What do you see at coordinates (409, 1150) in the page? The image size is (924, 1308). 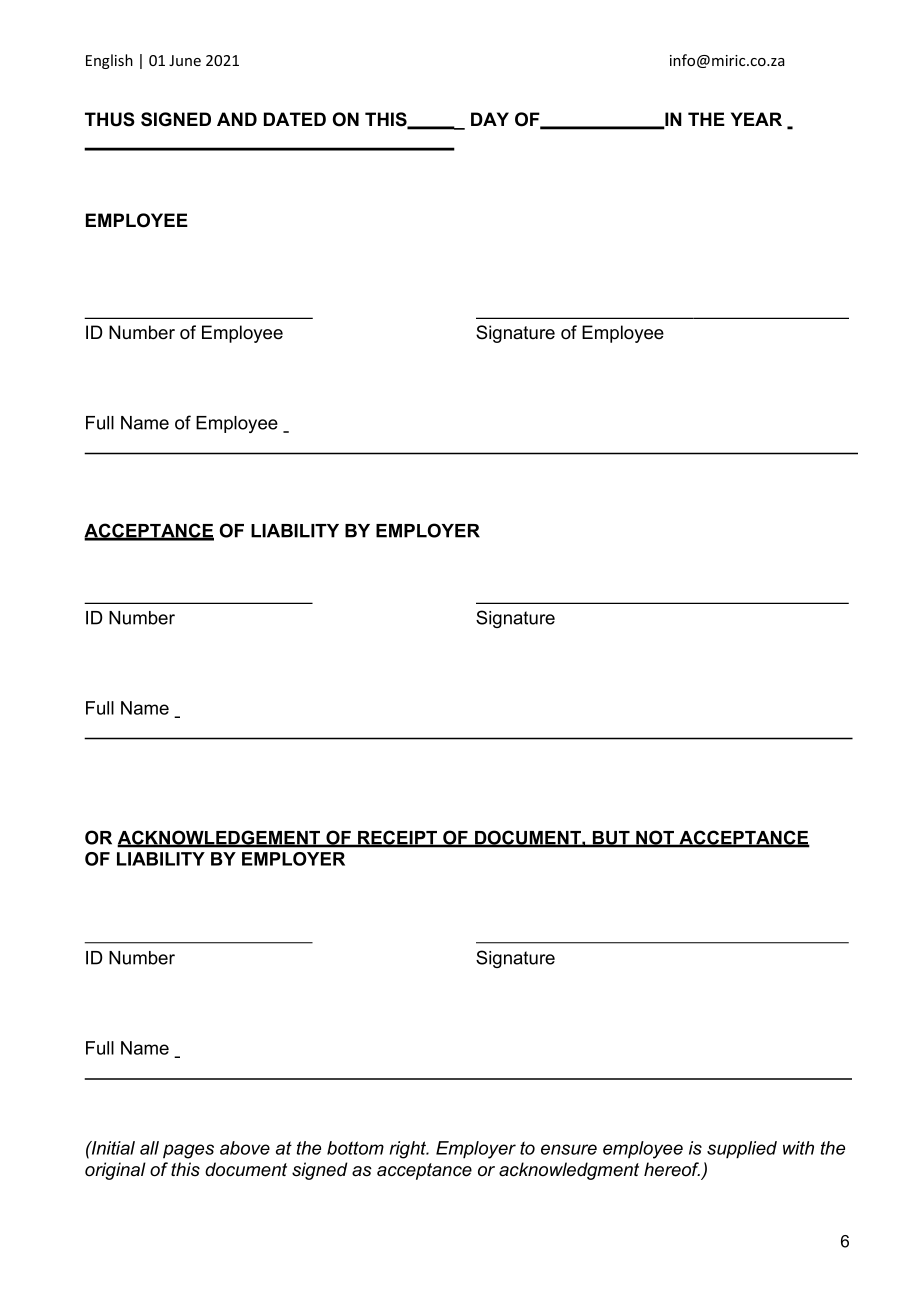 I see `right` at bounding box center [409, 1150].
